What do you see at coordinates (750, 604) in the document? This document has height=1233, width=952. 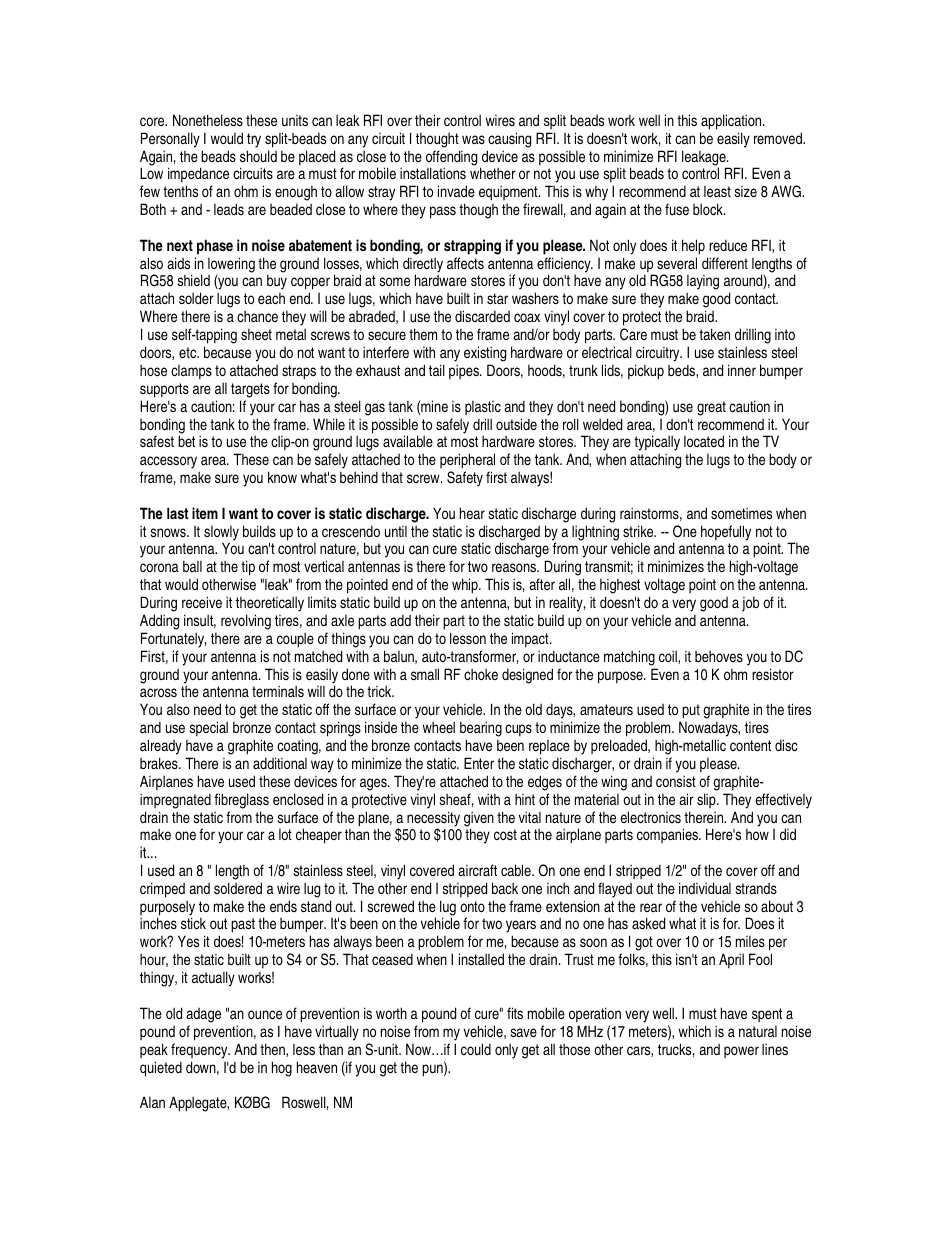 I see `job` at bounding box center [750, 604].
